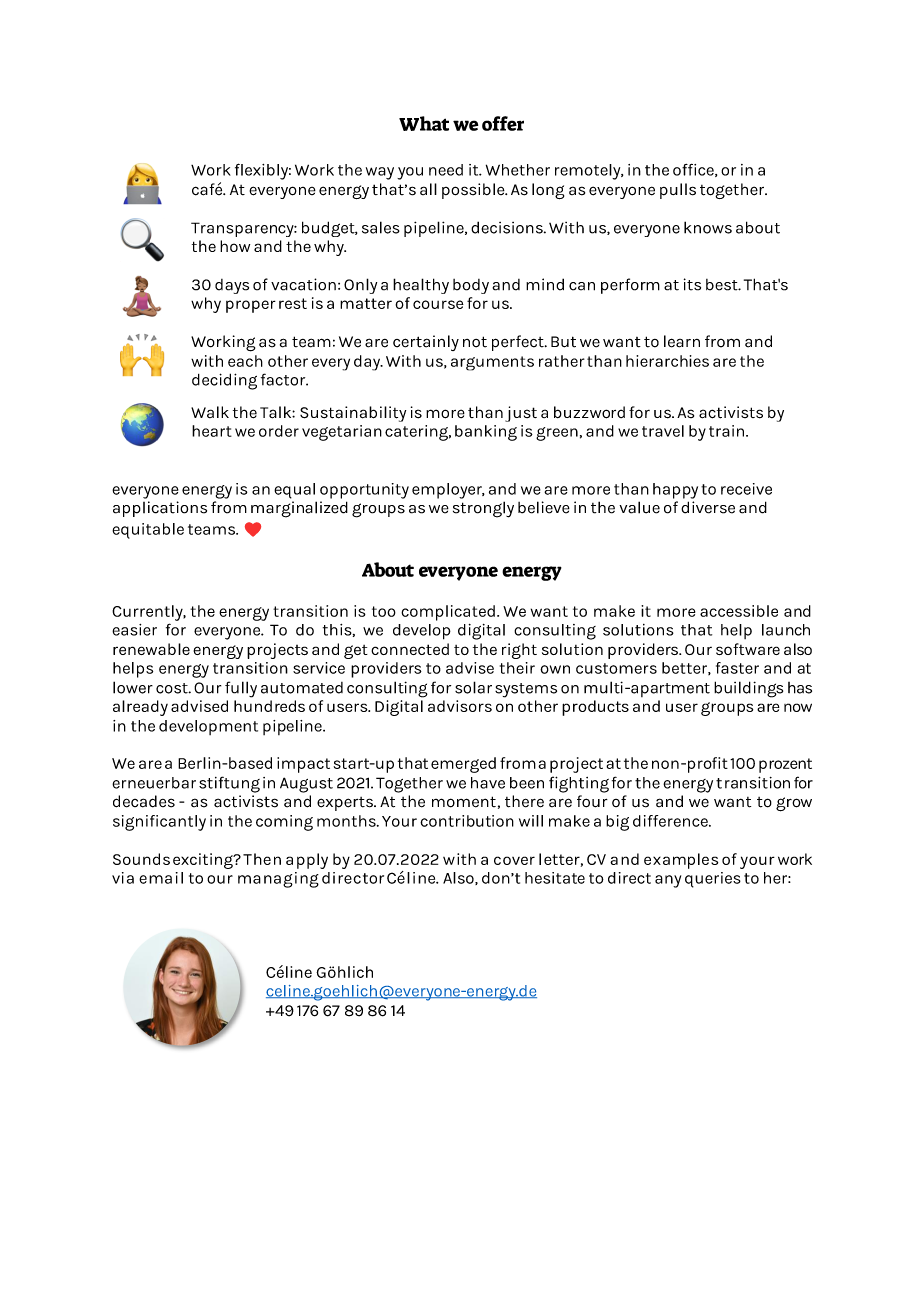 The width and height of the document is (924, 1308). I want to click on pulls, so click(678, 191).
